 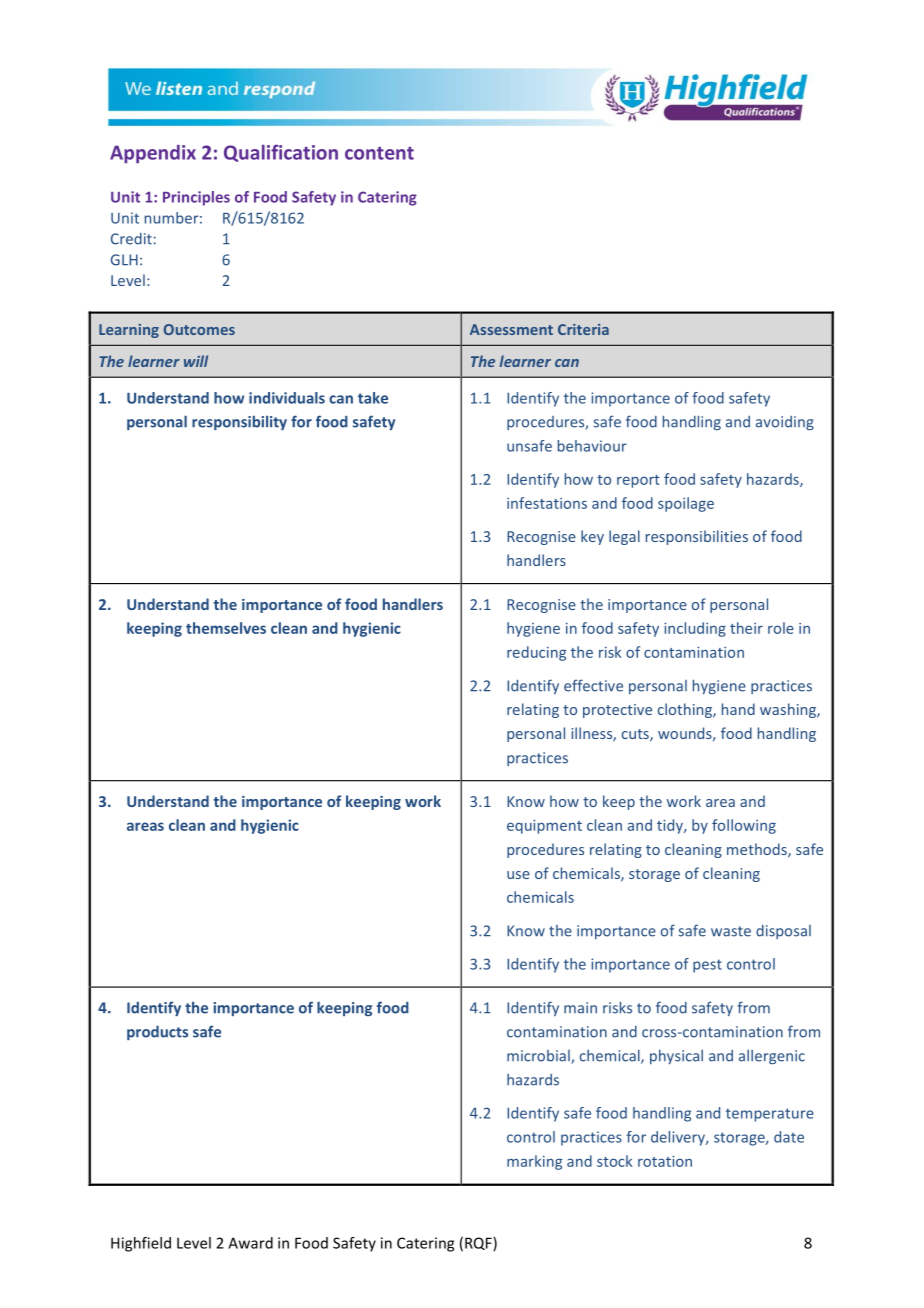 I want to click on products, so click(x=157, y=1033).
